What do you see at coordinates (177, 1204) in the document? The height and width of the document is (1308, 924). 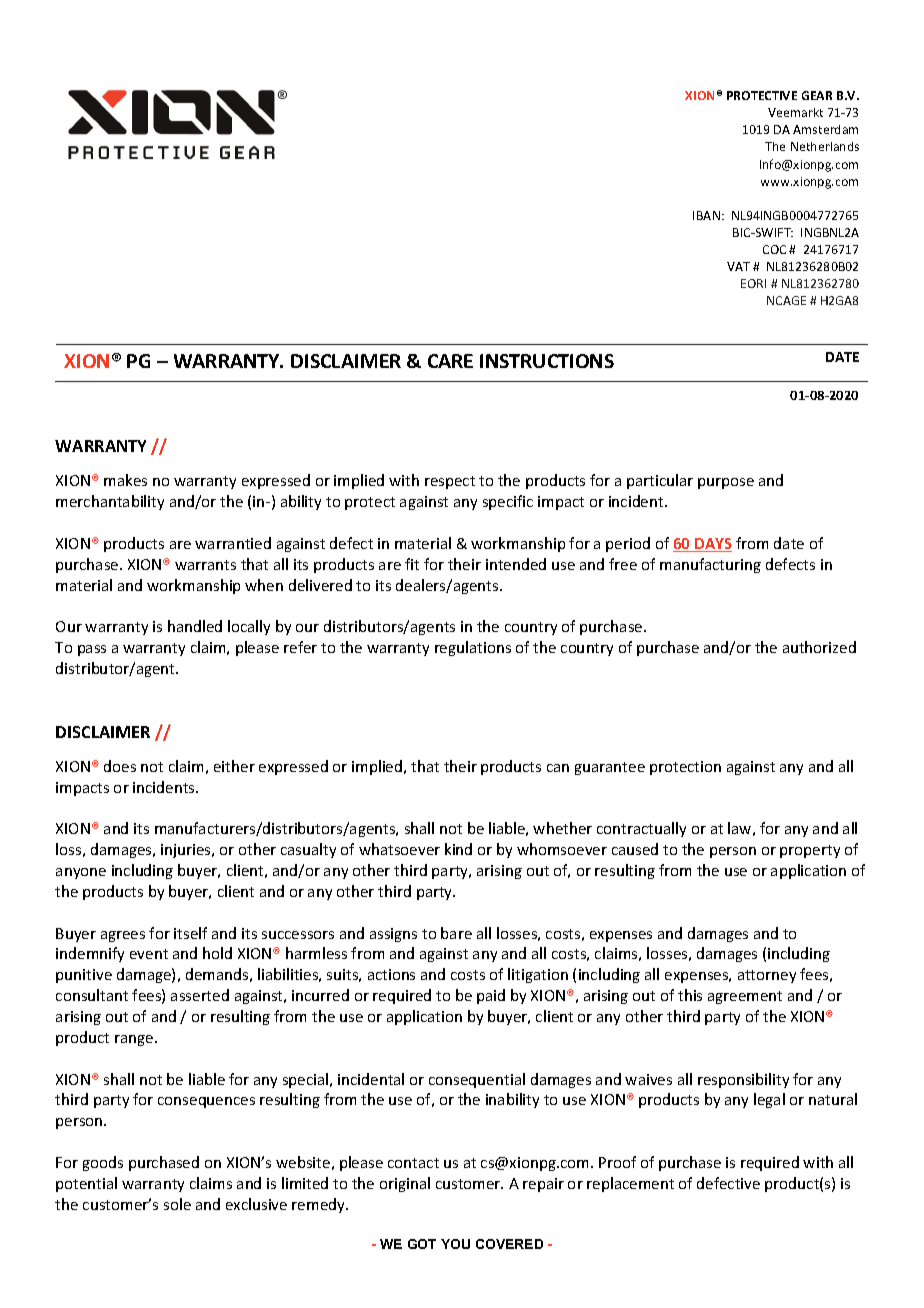 I see `sole` at bounding box center [177, 1204].
